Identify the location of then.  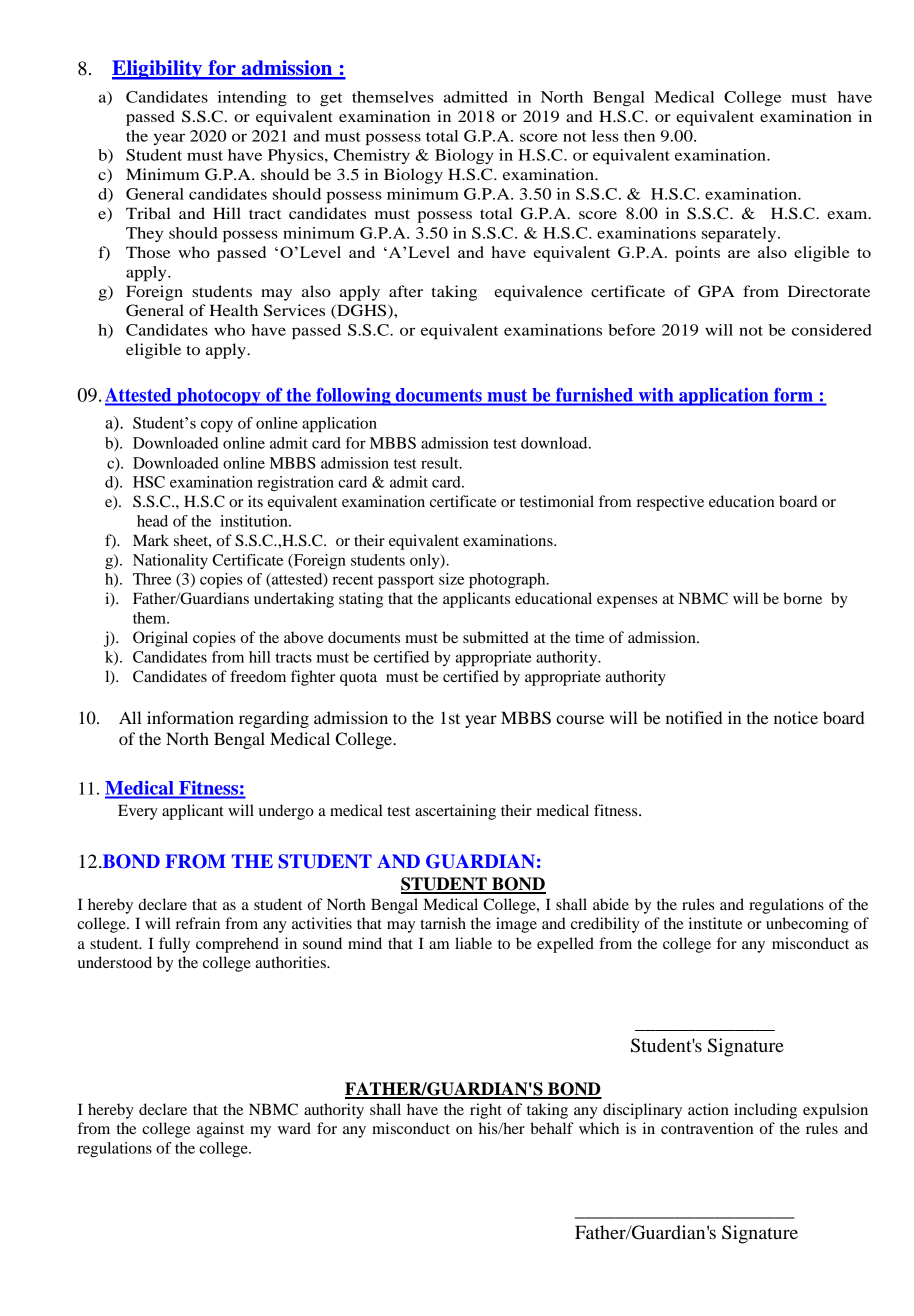
(639, 136).
